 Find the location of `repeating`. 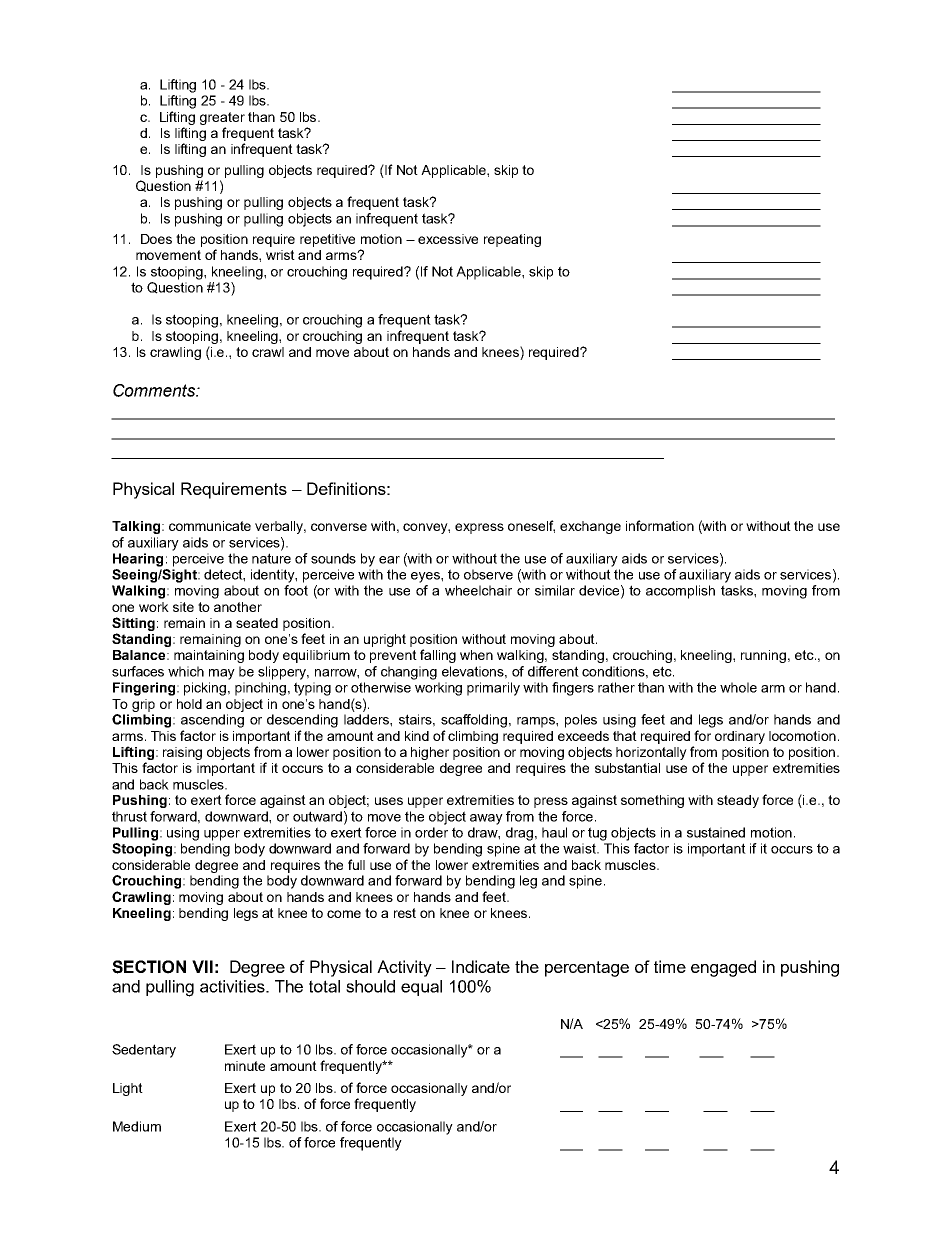

repeating is located at coordinates (512, 240).
